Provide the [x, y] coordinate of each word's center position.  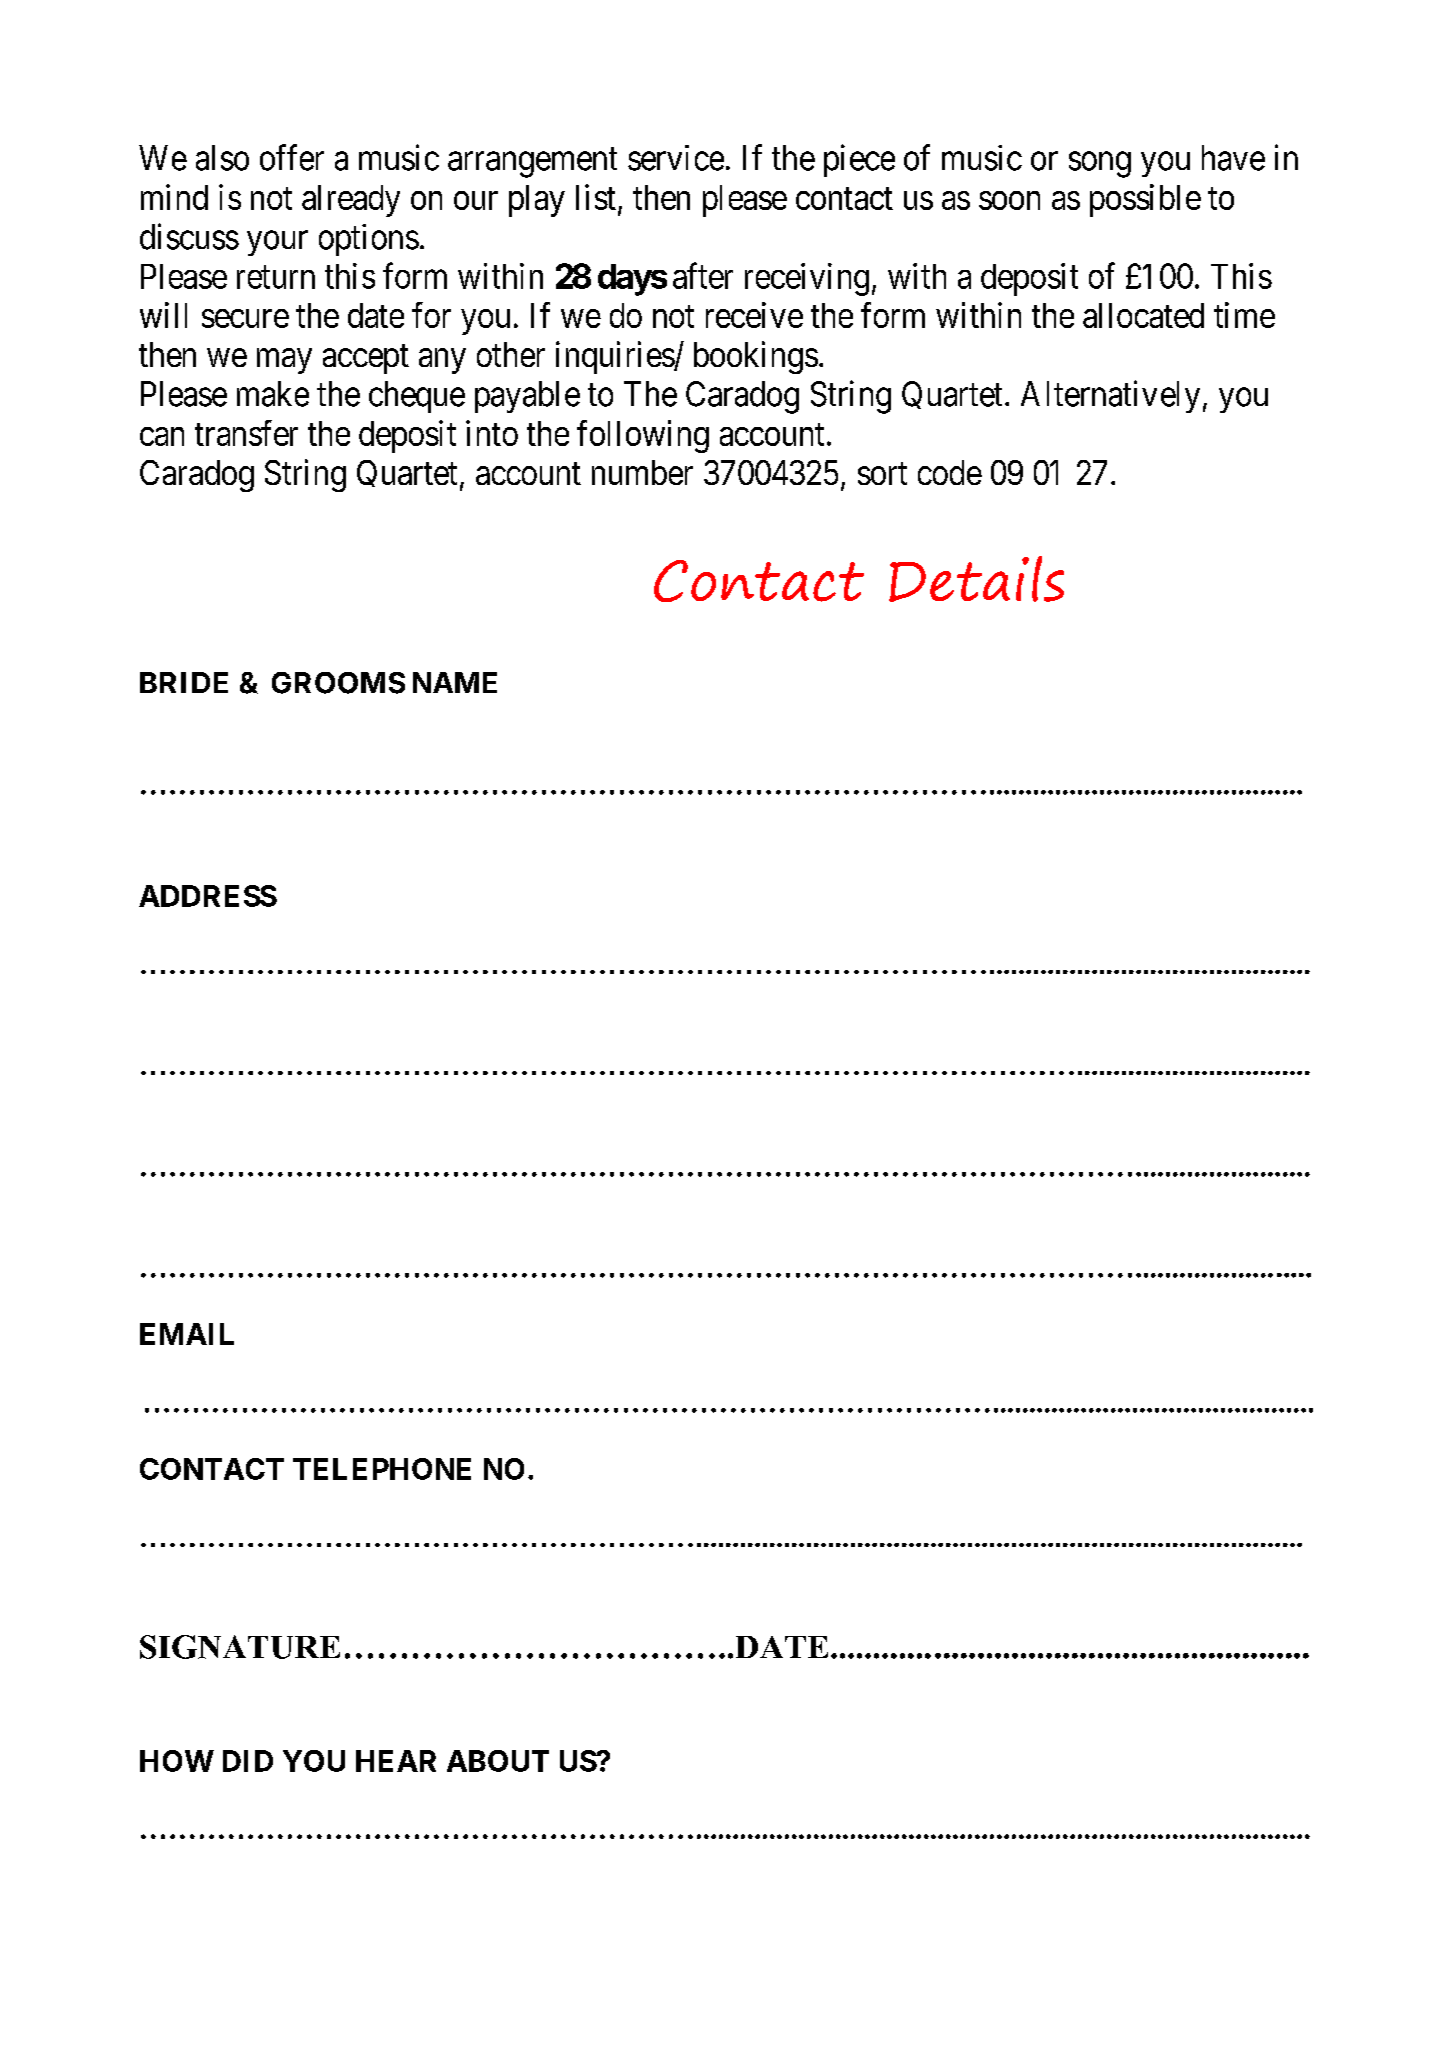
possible [1145, 200]
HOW [177, 1761]
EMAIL [187, 1334]
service [676, 158]
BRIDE [184, 682]
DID [248, 1761]
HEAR [396, 1761]
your [277, 243]
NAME [455, 682]
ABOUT [498, 1761]
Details [976, 579]
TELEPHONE [382, 1469]
